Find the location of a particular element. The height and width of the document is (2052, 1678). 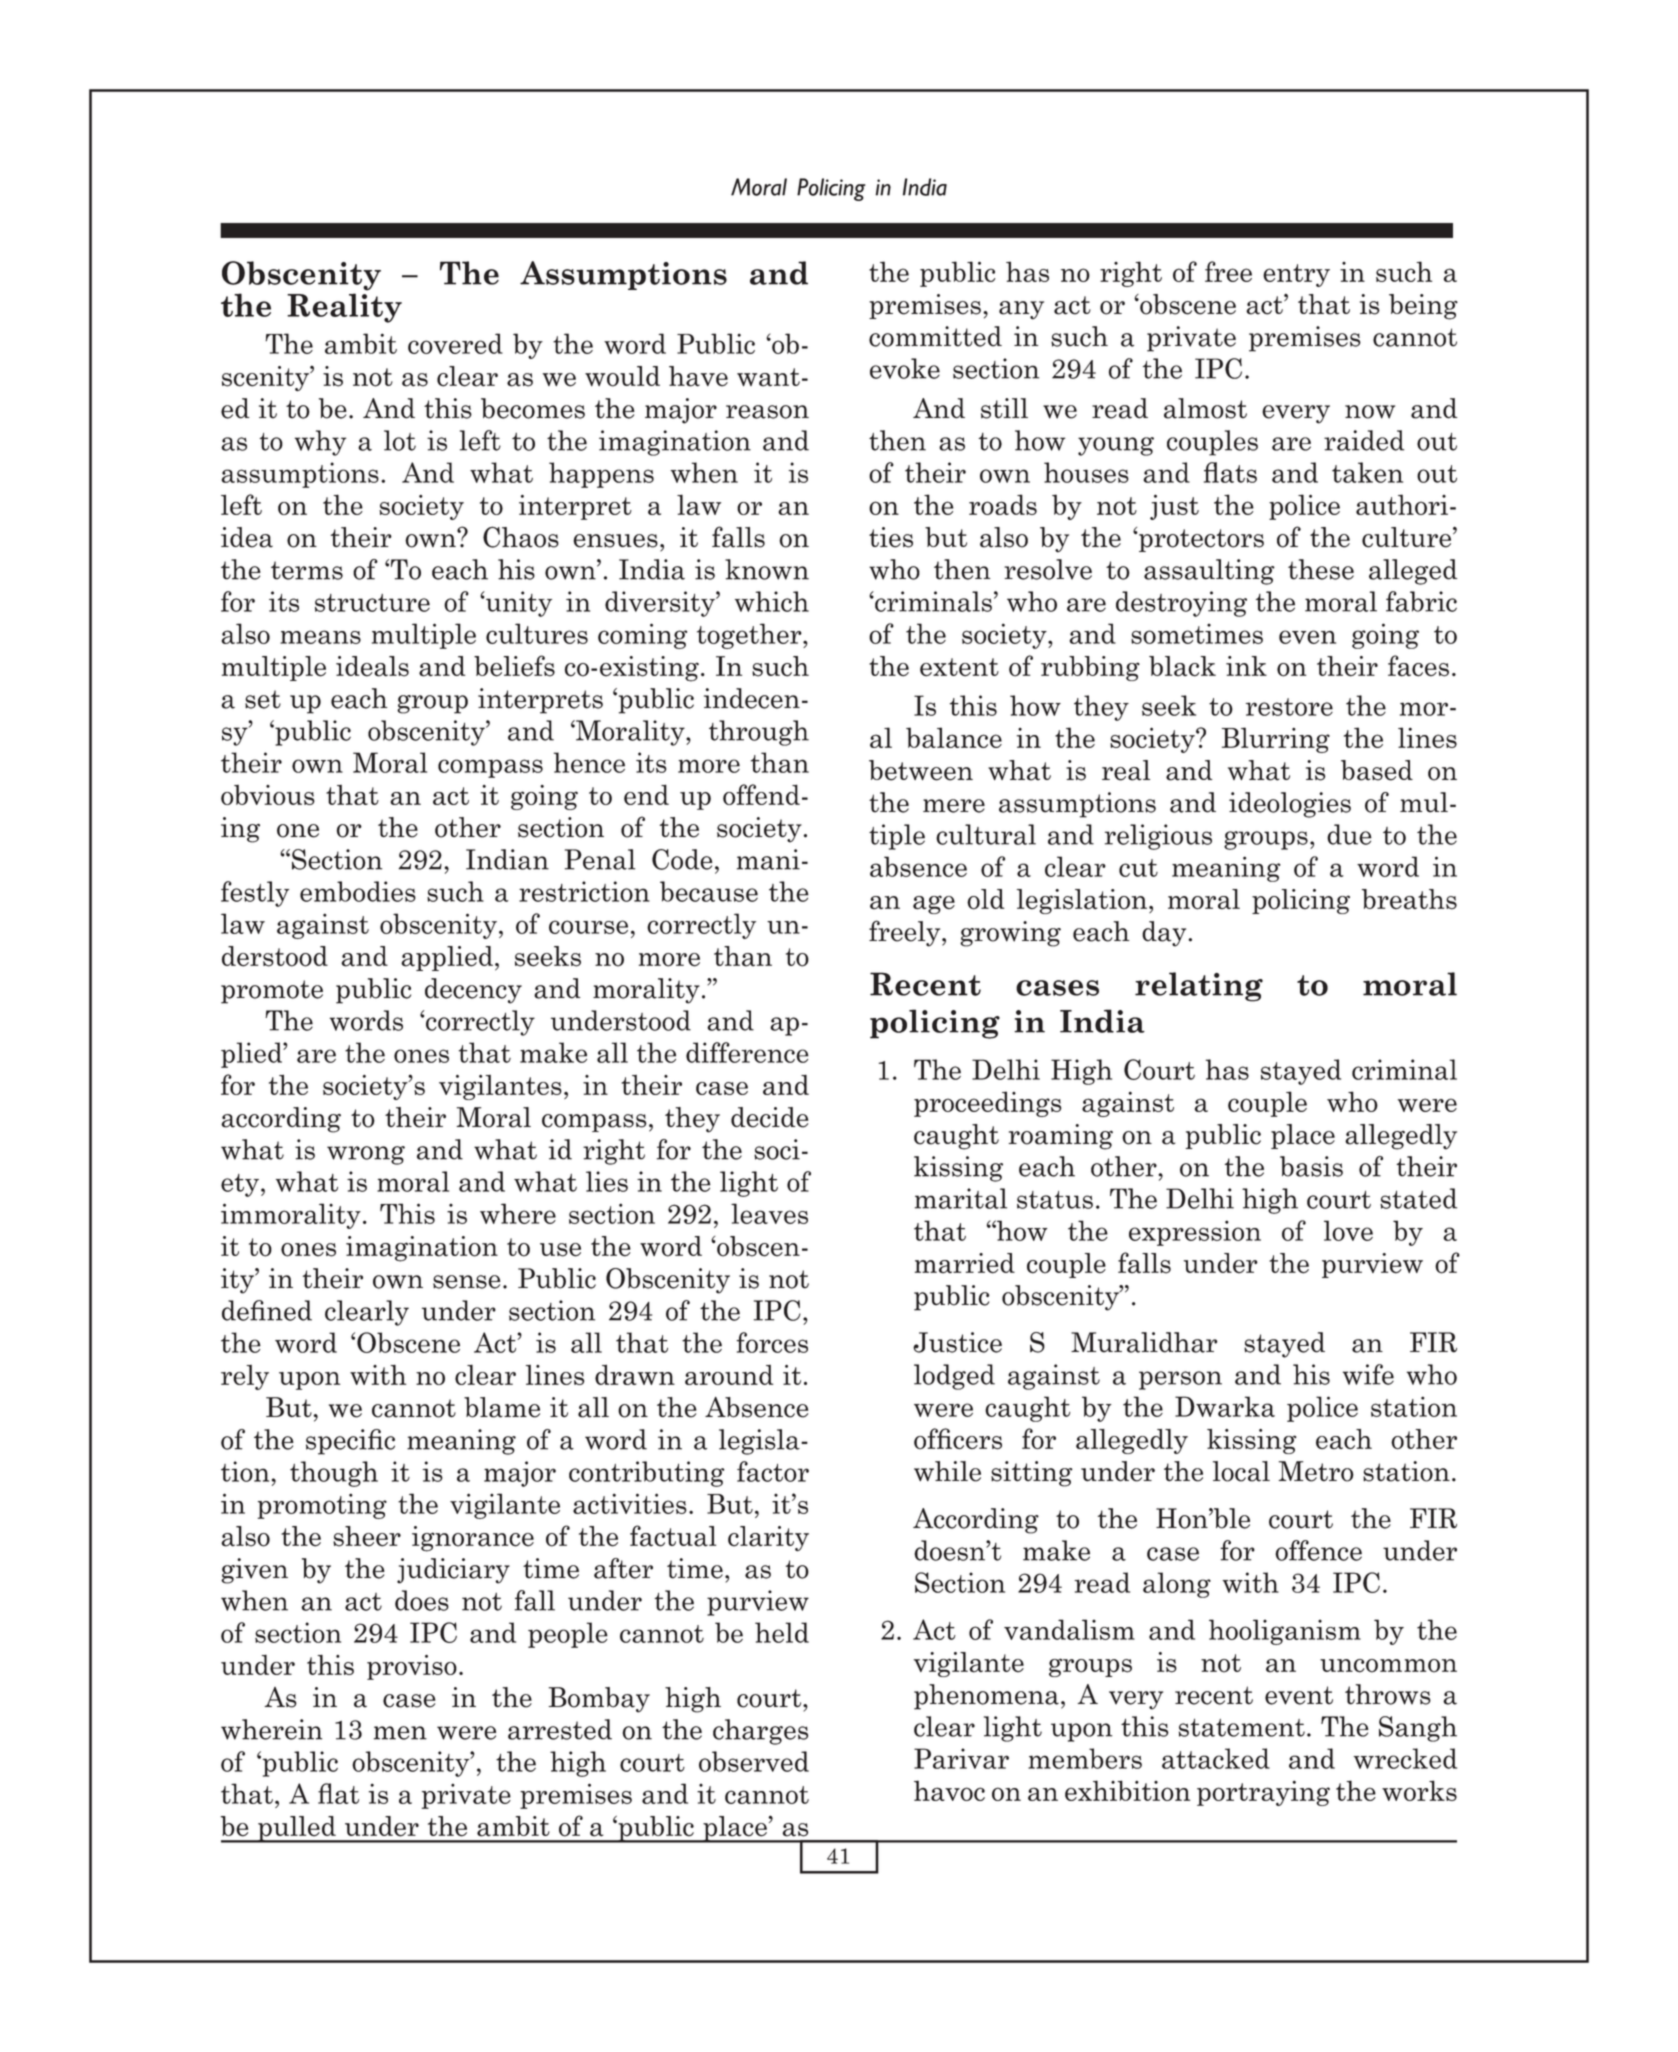

specific is located at coordinates (350, 1442).
